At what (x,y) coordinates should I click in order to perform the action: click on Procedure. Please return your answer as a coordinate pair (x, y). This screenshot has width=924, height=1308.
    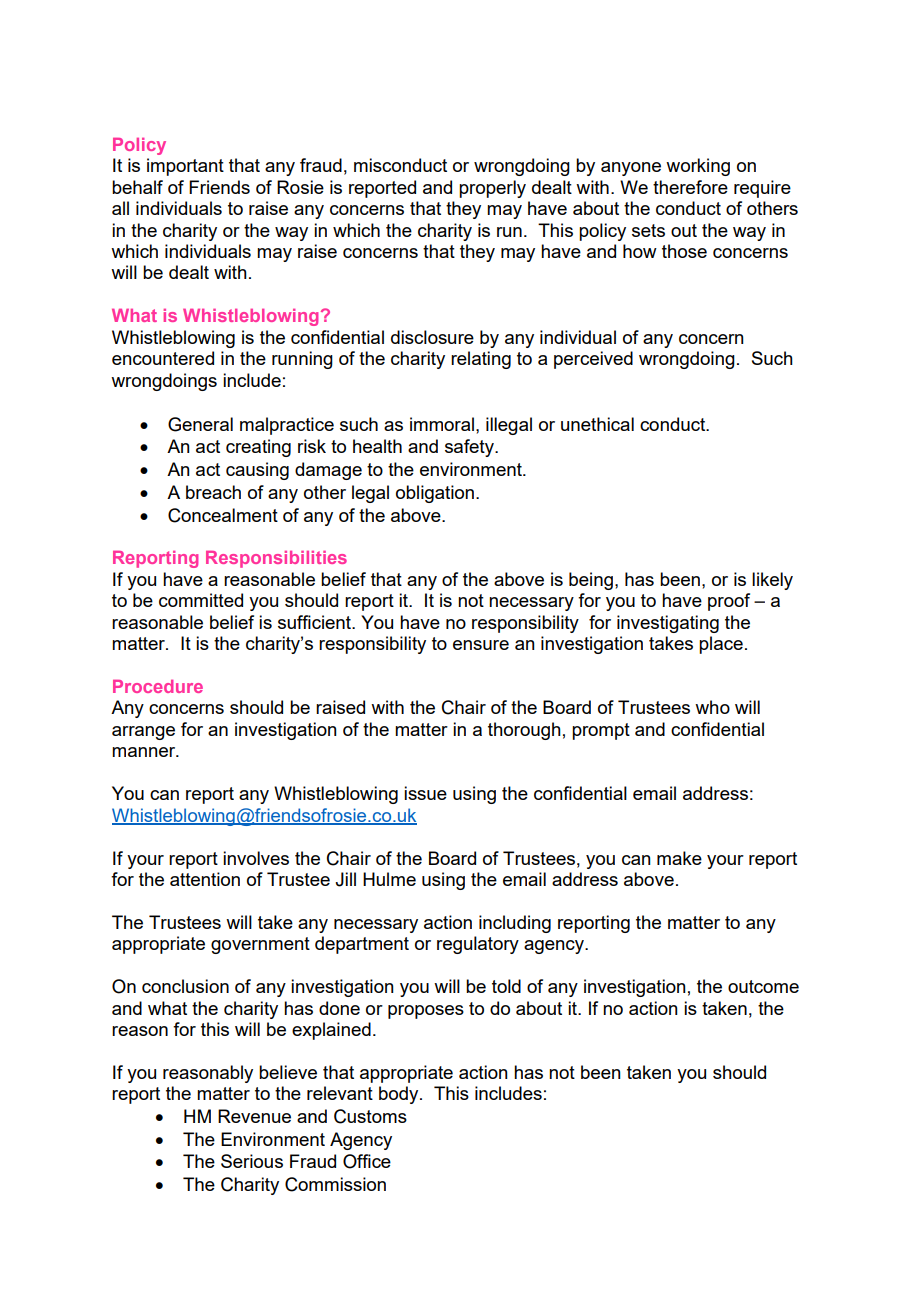
    Looking at the image, I should click on (158, 686).
